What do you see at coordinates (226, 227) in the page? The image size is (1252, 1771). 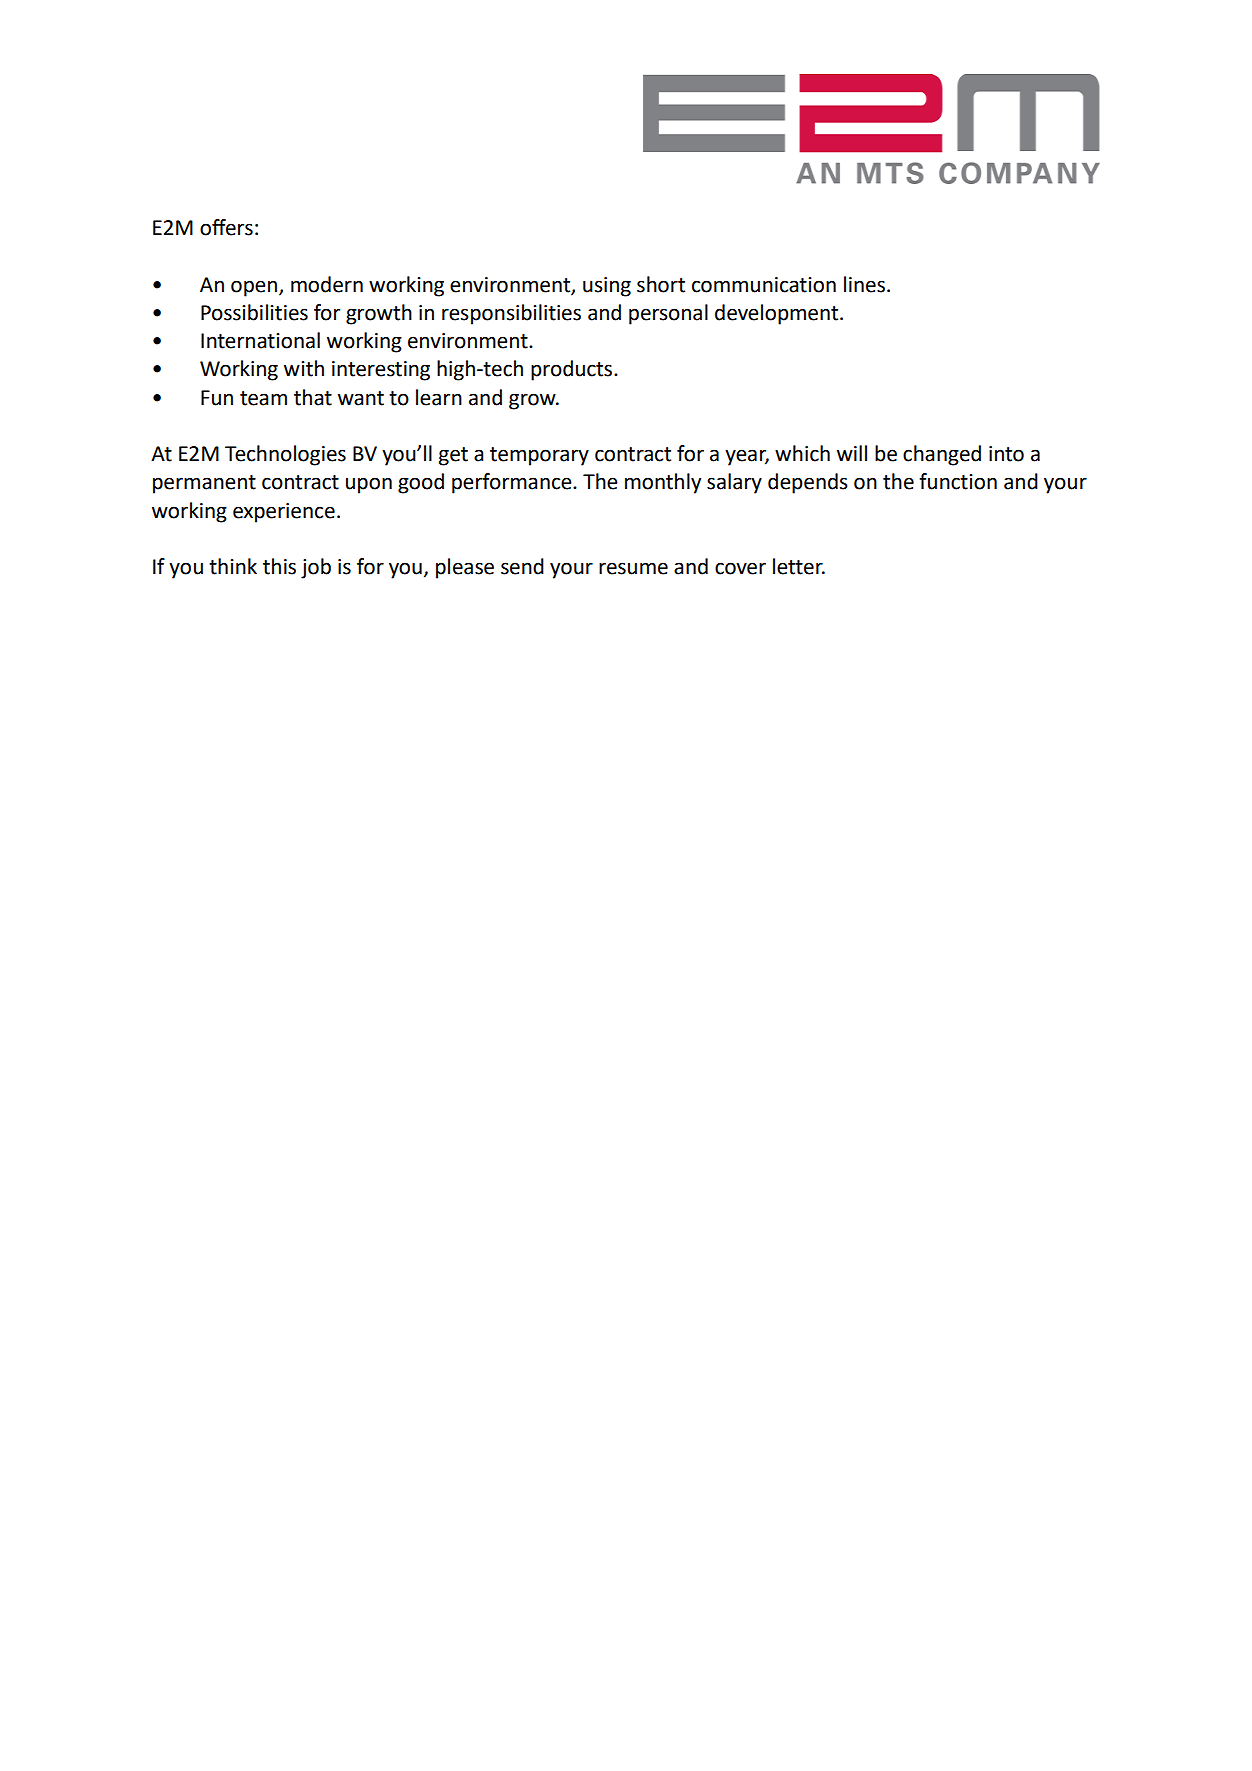 I see `offers` at bounding box center [226, 227].
